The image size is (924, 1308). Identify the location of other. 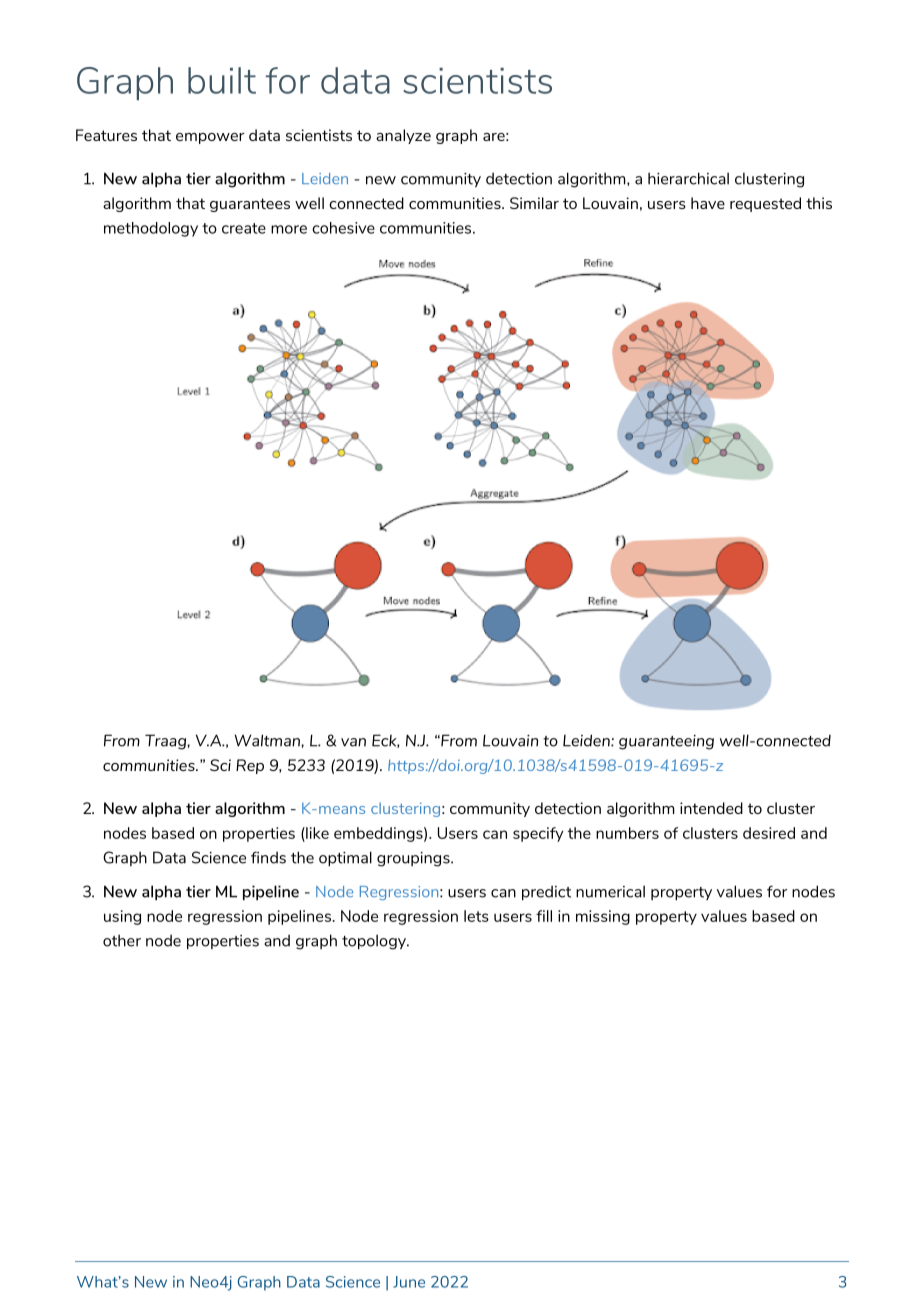
(122, 940).
